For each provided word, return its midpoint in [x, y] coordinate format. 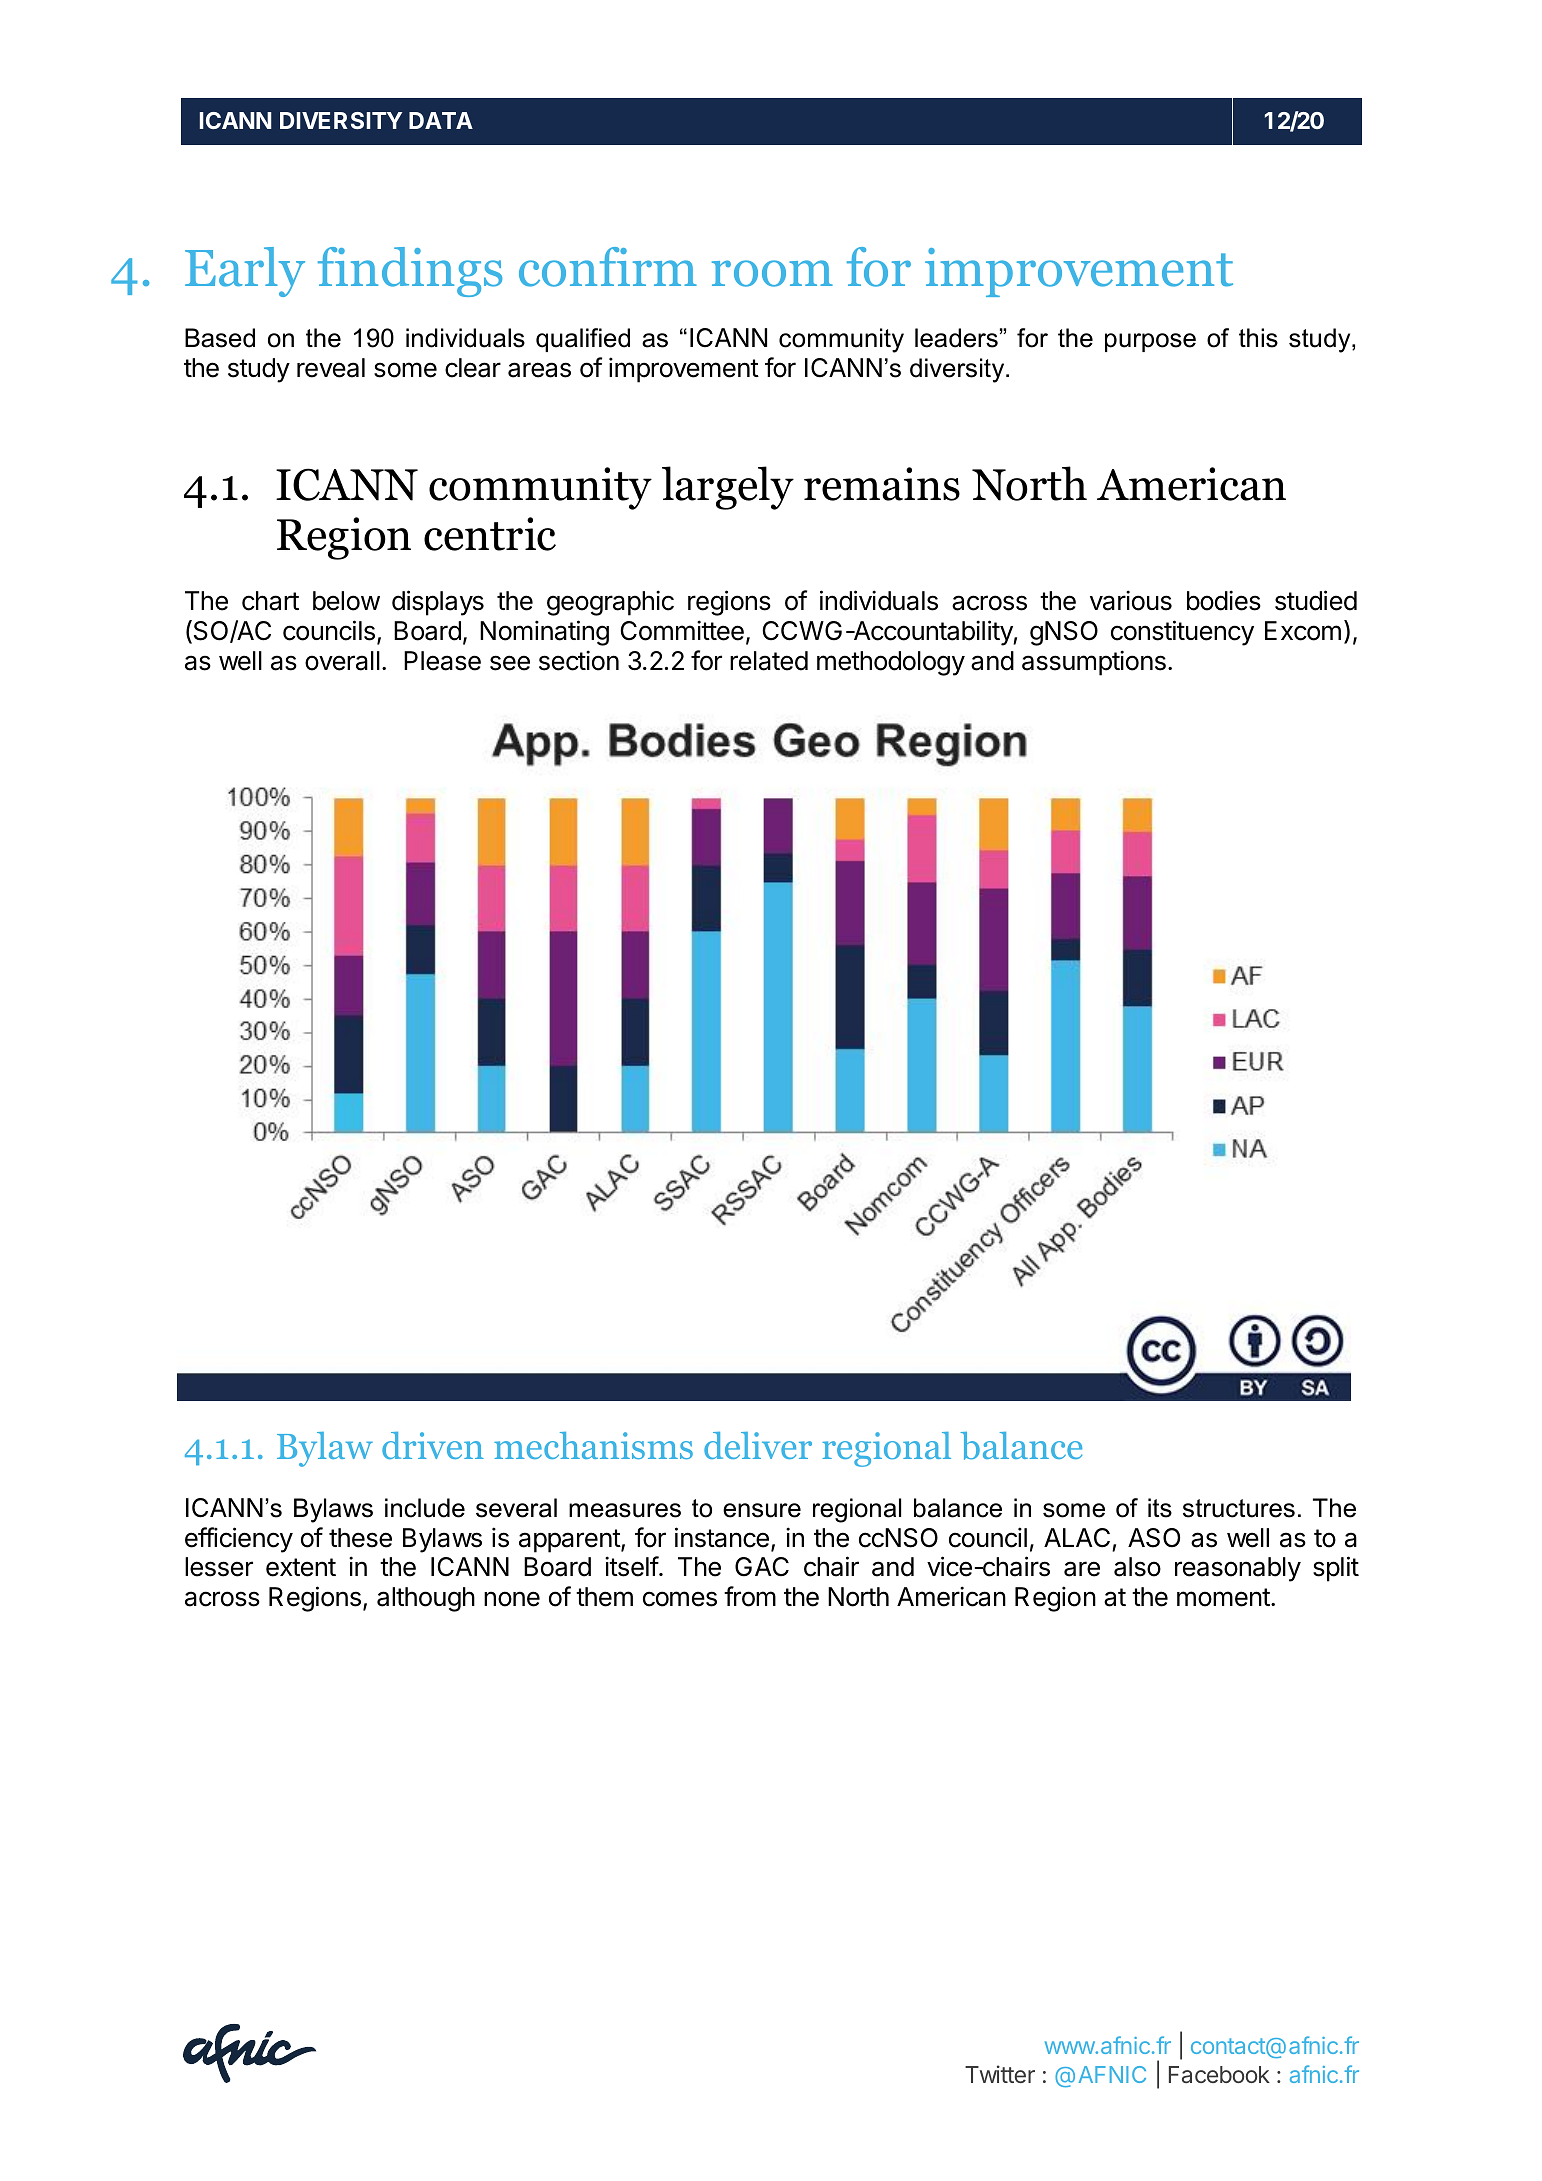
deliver [758, 1445]
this [1258, 338]
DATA [441, 120]
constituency [1182, 633]
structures [1239, 1508]
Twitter [1000, 2074]
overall [342, 661]
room [772, 273]
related [769, 661]
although [426, 1599]
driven [433, 1445]
